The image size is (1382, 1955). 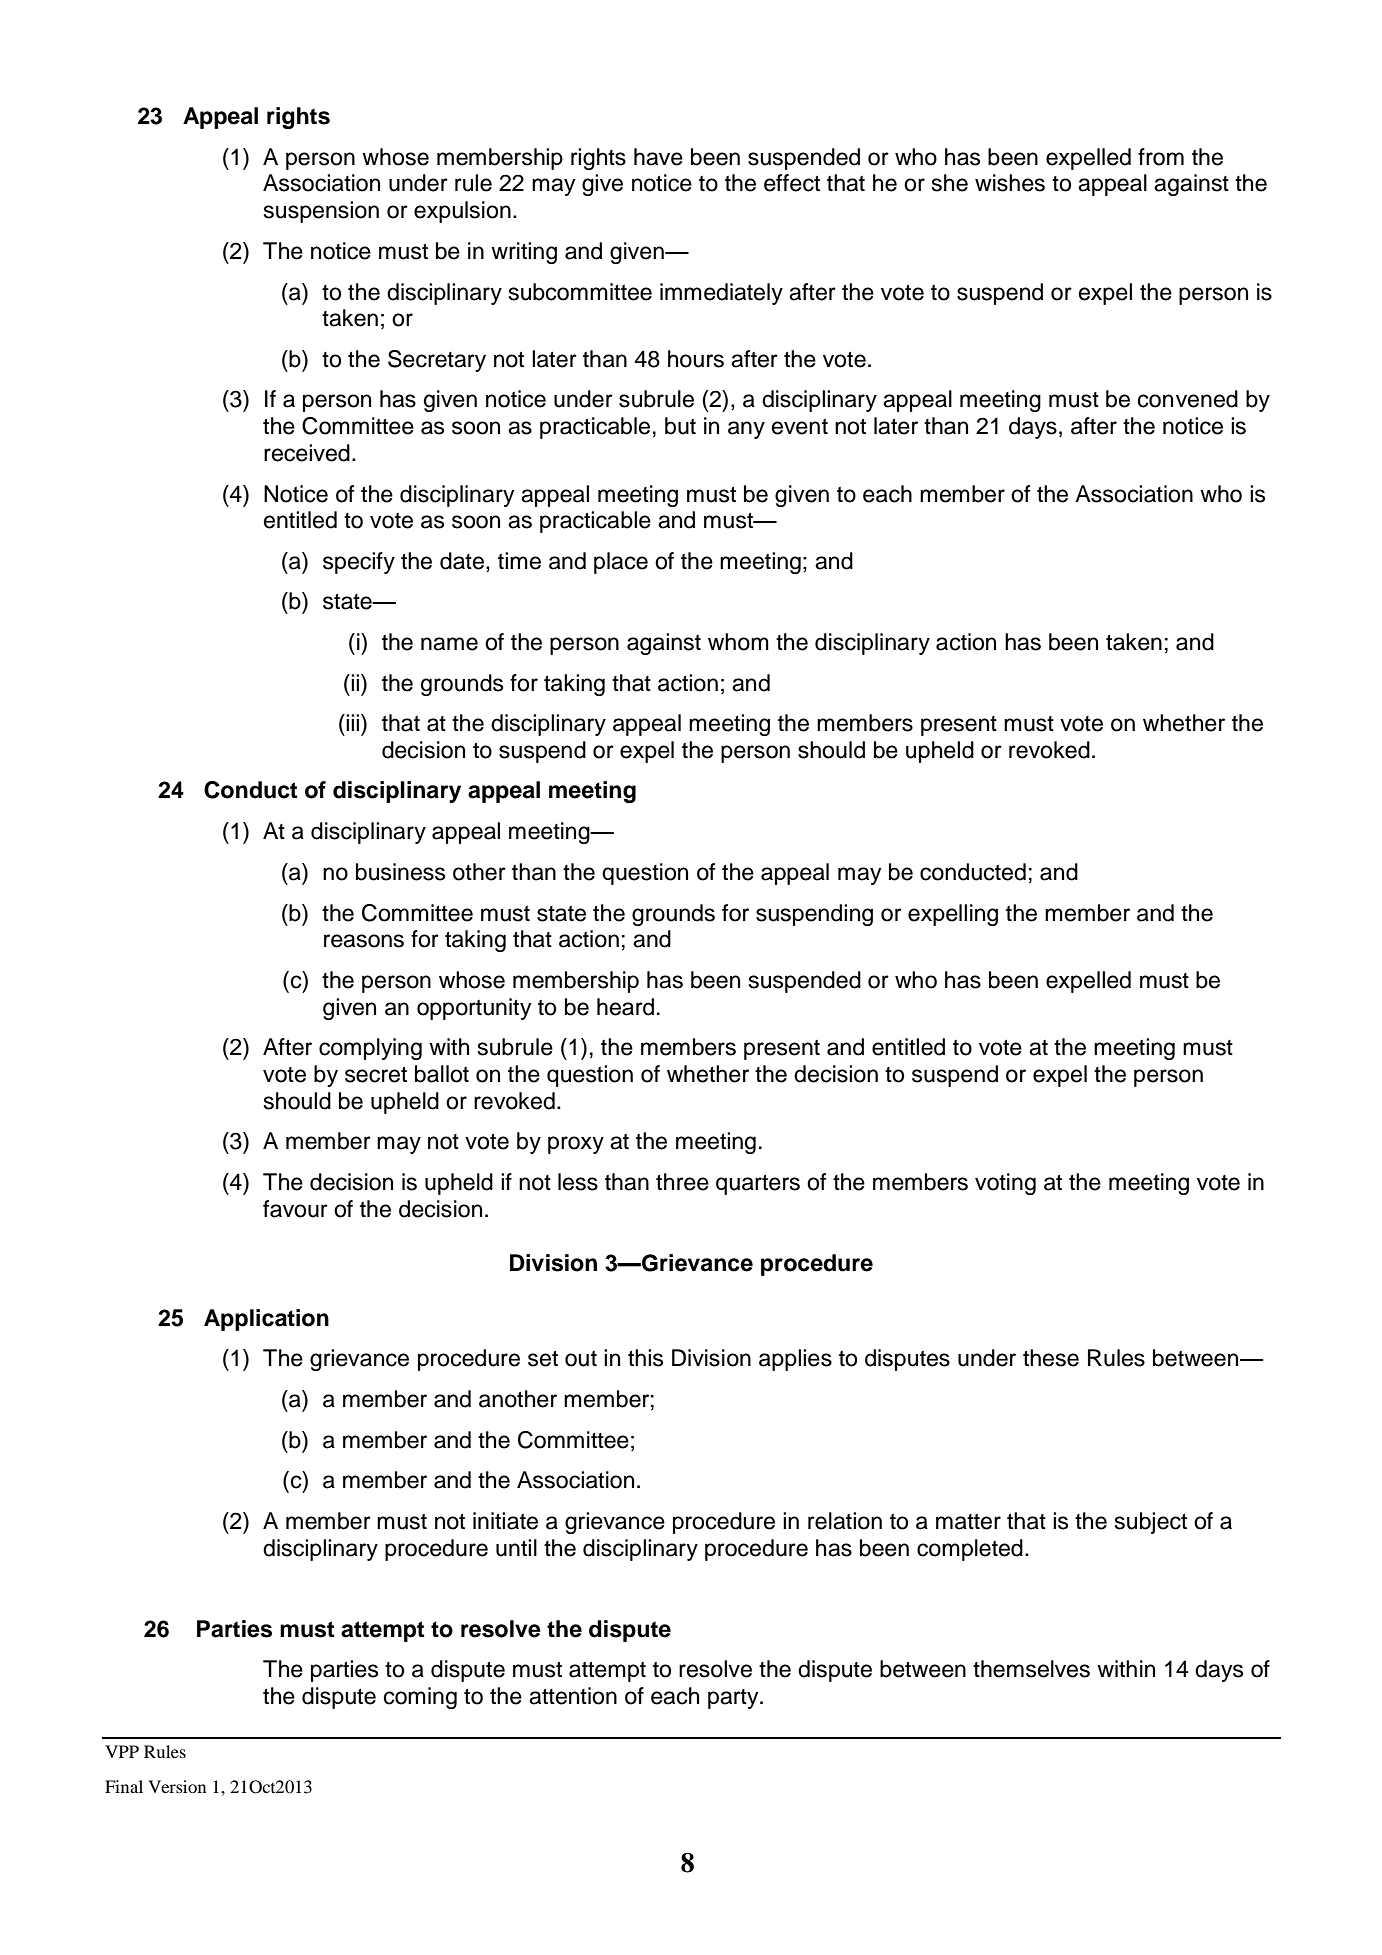 I want to click on whom, so click(x=738, y=642).
